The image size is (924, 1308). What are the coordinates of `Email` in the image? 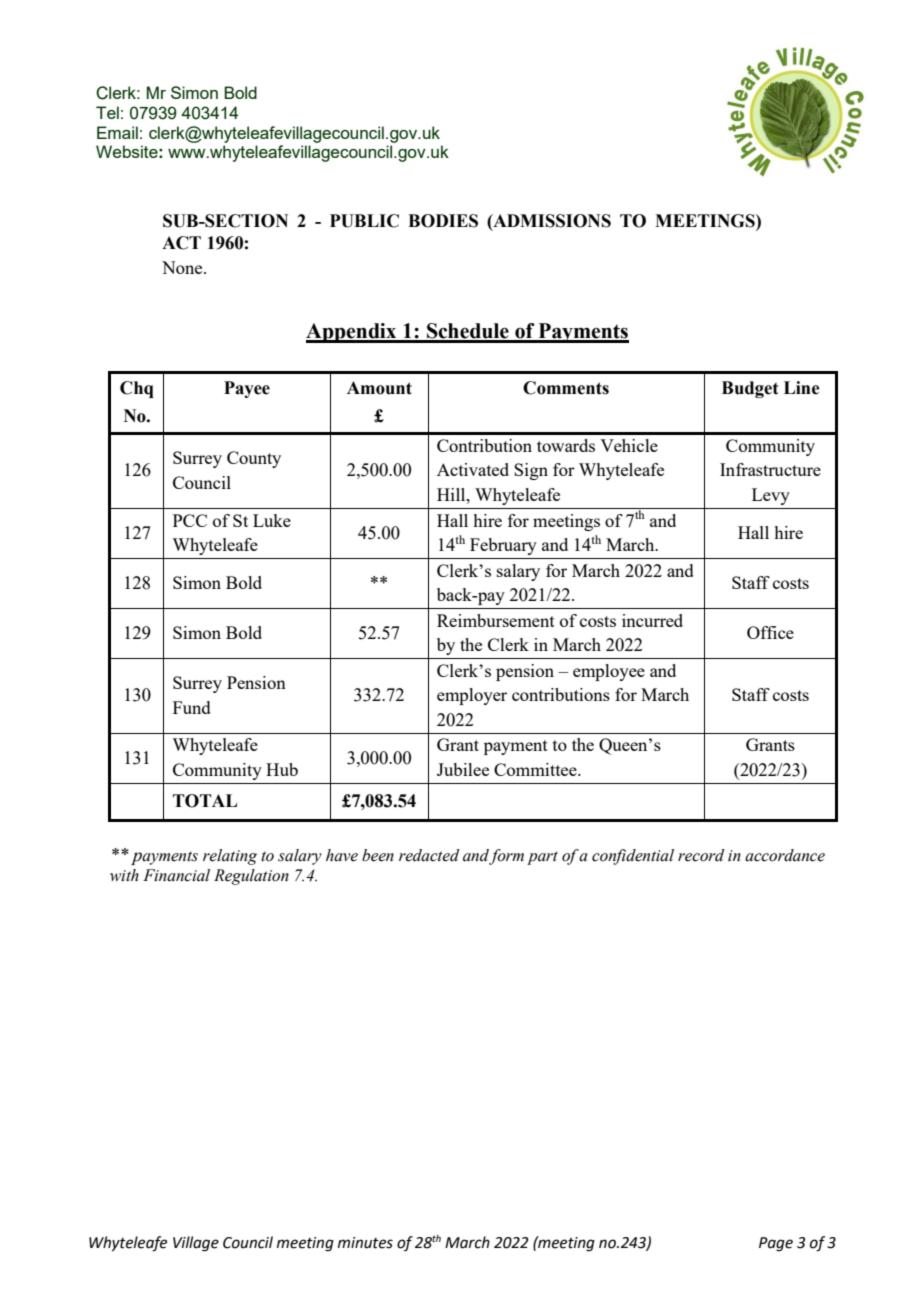 It's located at (117, 132).
